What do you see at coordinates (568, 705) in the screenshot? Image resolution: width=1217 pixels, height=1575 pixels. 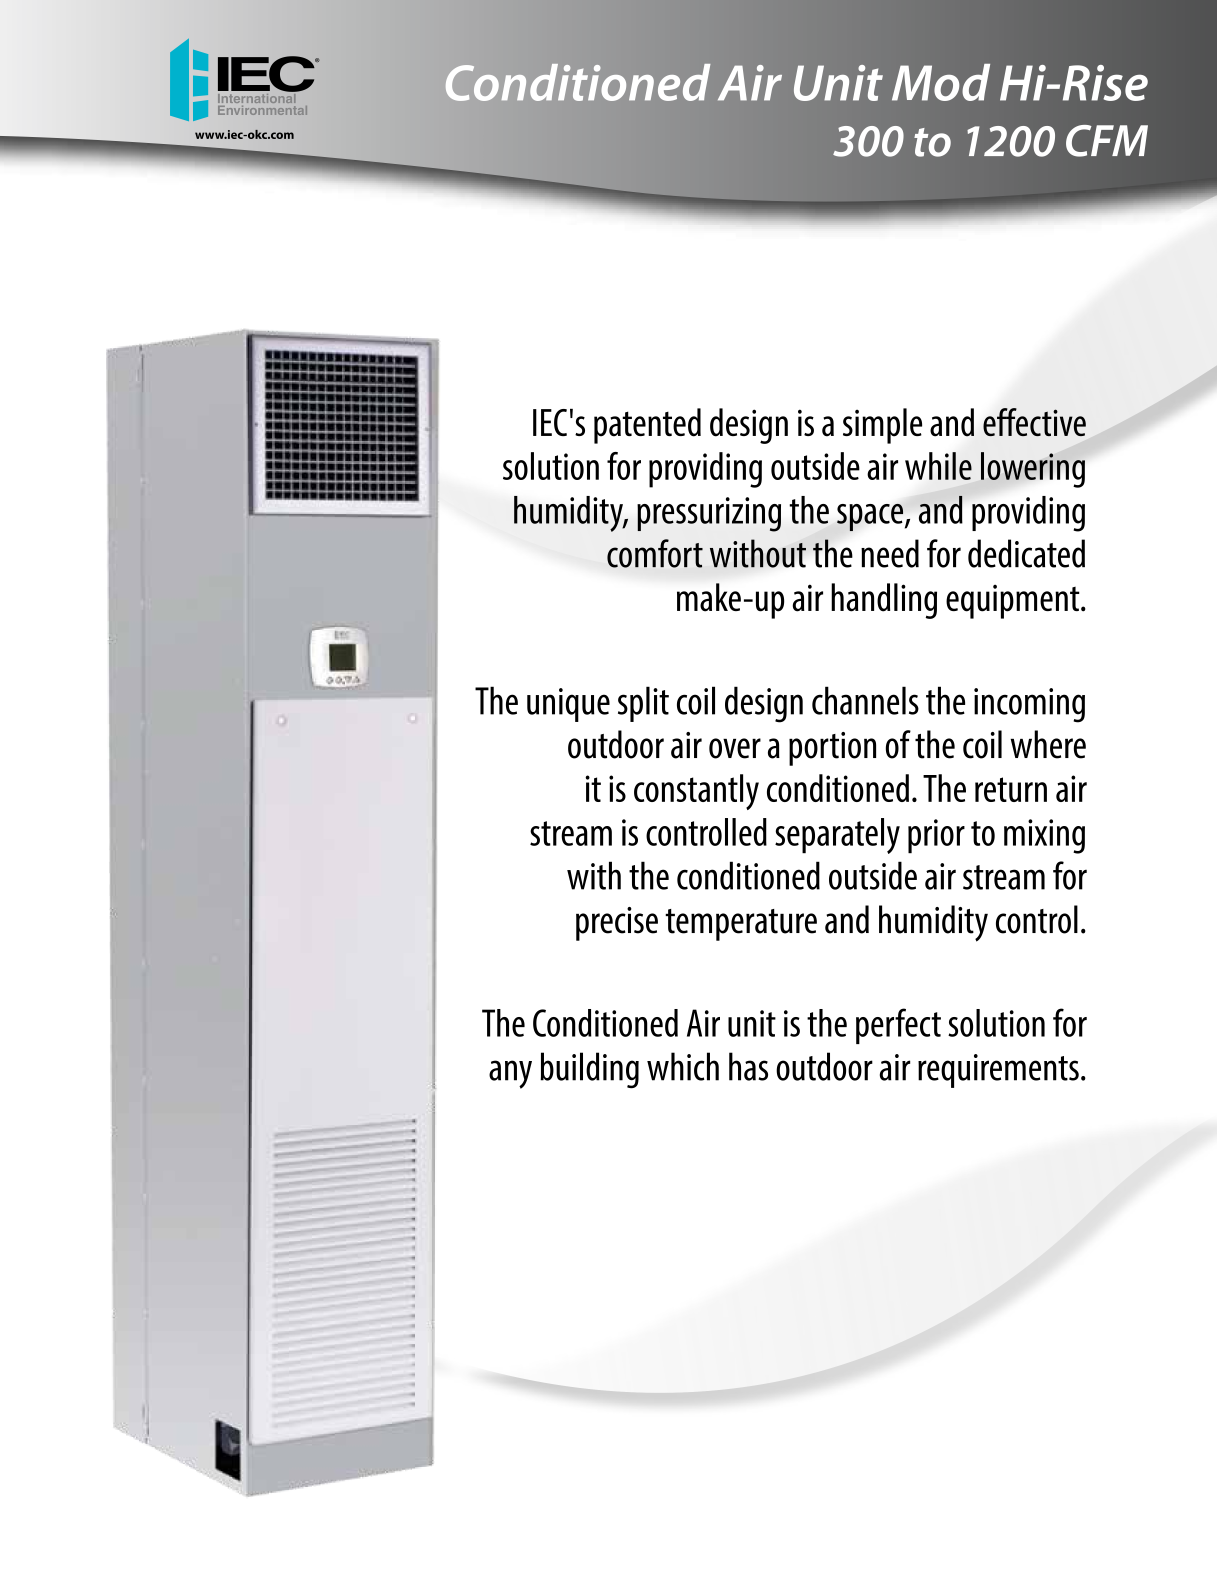 I see `unique` at bounding box center [568, 705].
